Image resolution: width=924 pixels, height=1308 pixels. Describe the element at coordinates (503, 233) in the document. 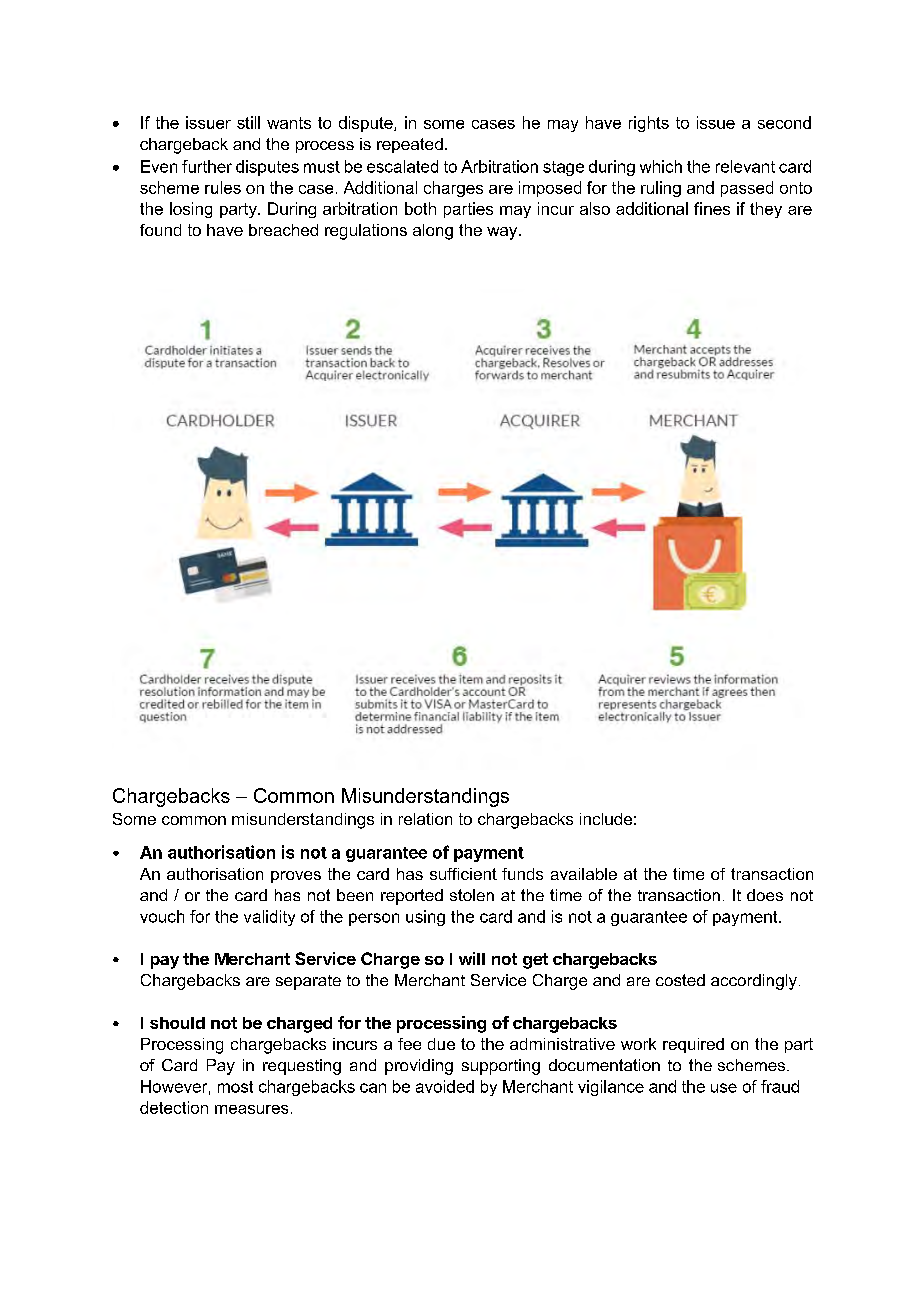

I see `way` at that location.
